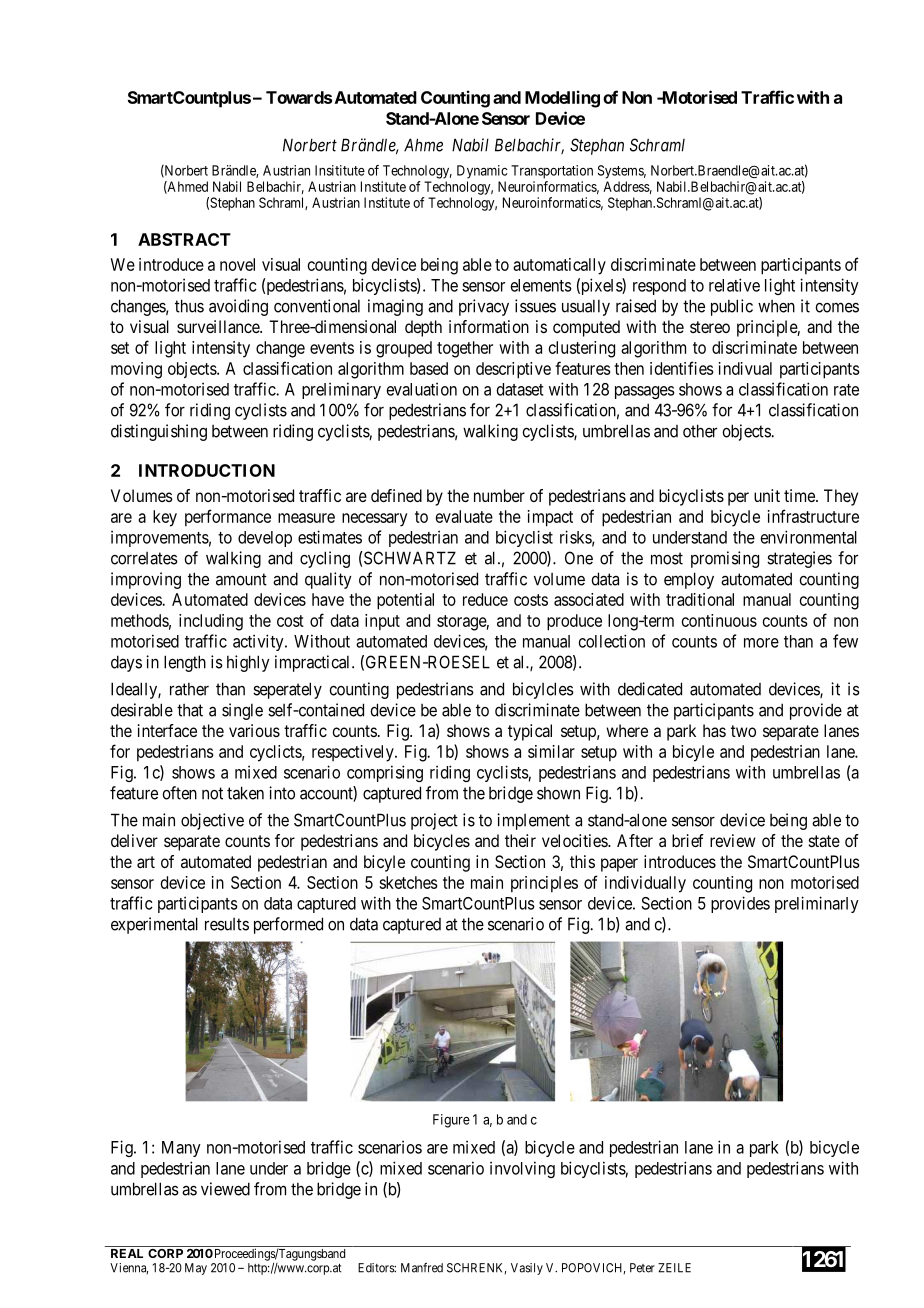 Image resolution: width=924 pixels, height=1308 pixels. What do you see at coordinates (642, 1268) in the document?
I see `Peter` at bounding box center [642, 1268].
